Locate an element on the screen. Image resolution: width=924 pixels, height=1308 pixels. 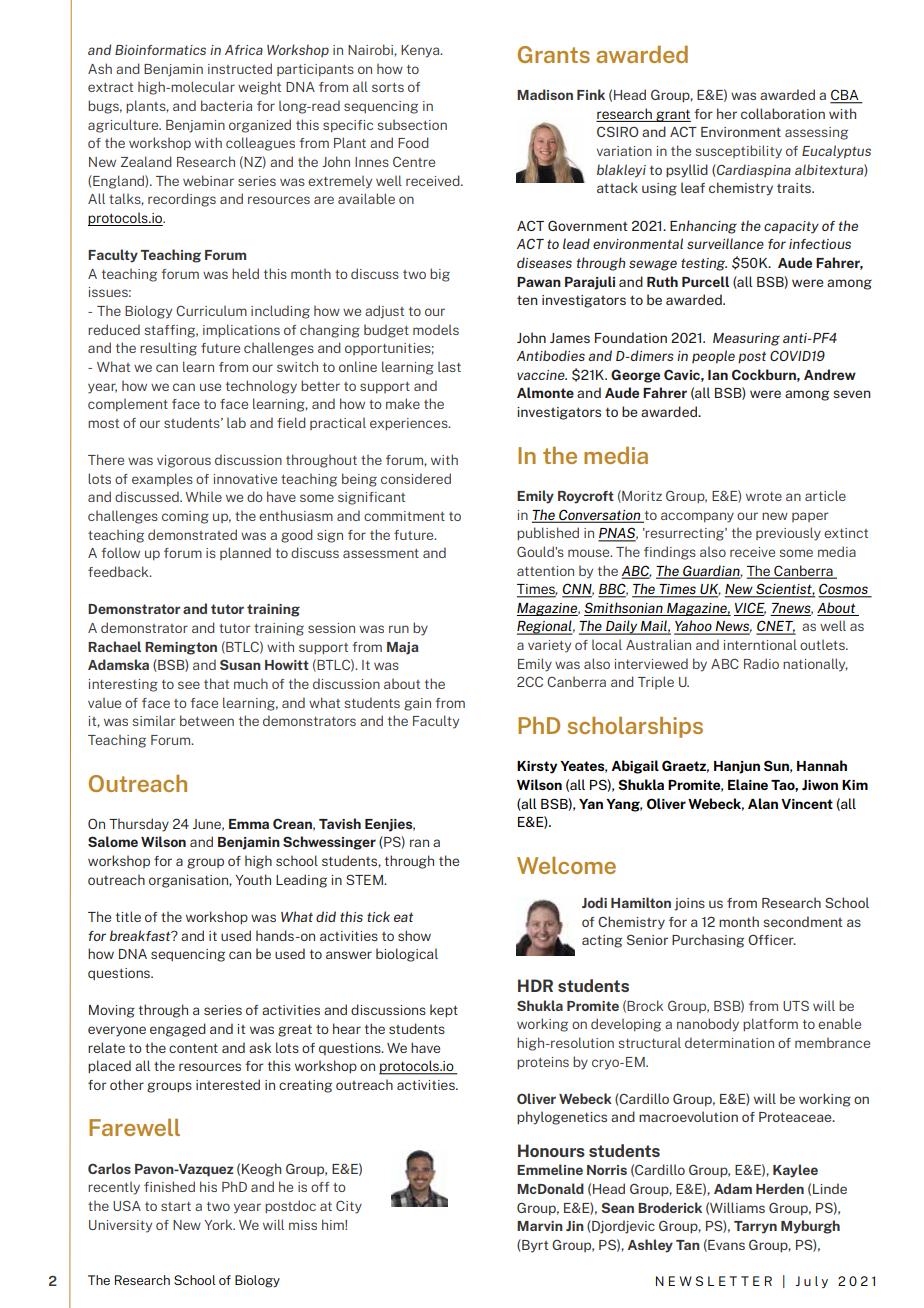
Officer is located at coordinates (772, 939).
